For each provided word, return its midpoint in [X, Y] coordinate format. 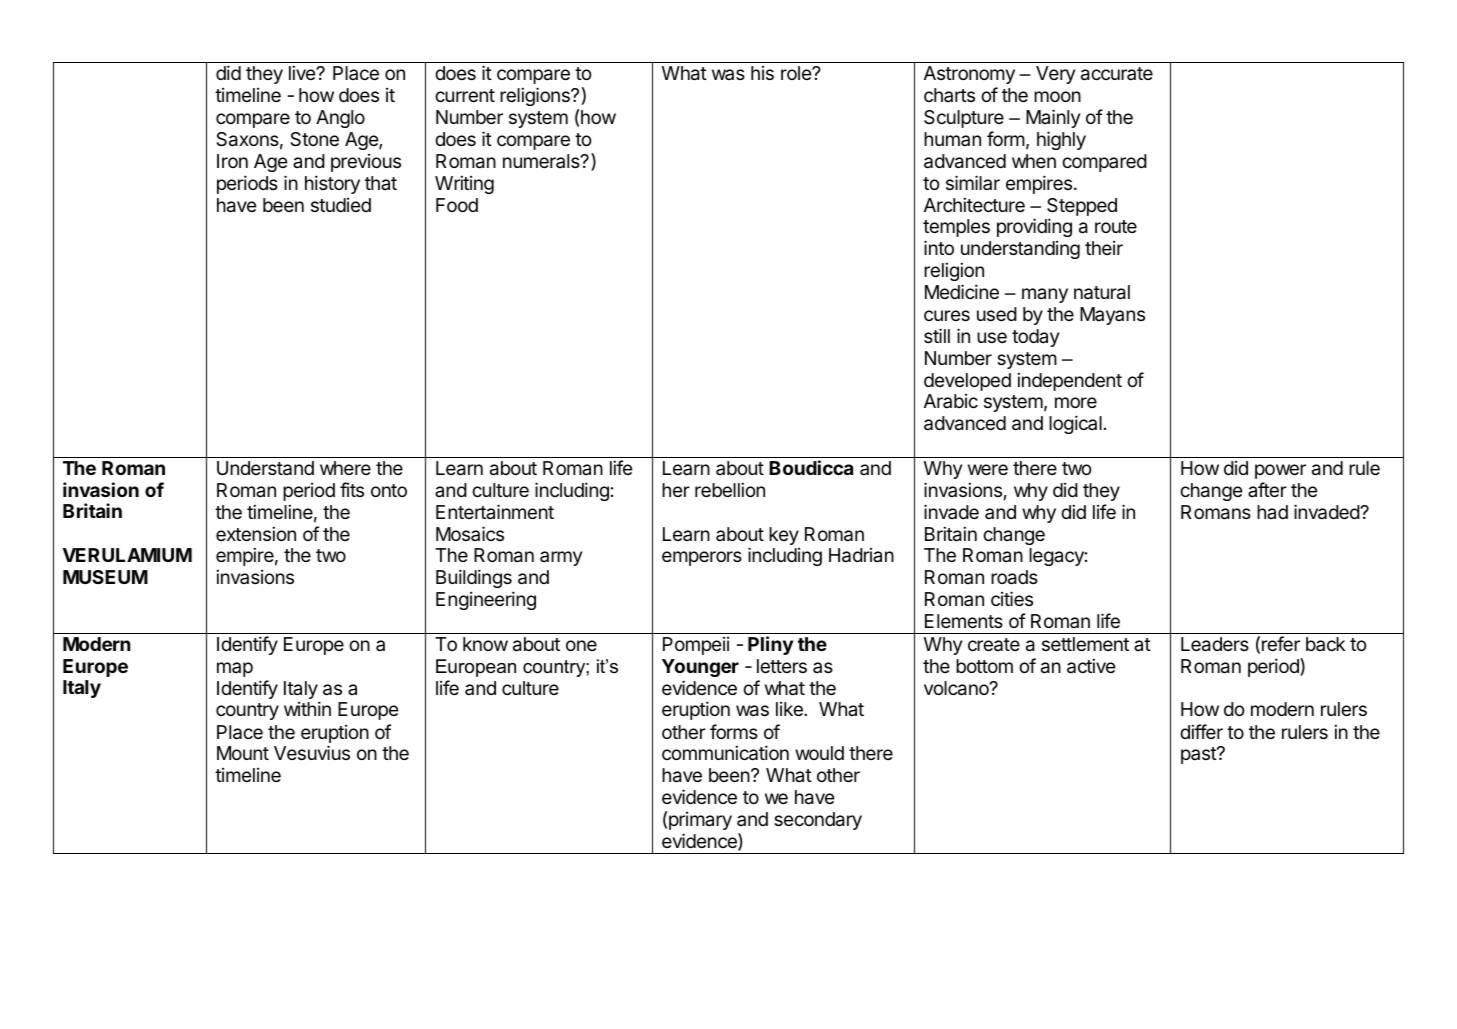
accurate [1117, 74]
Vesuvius [312, 752]
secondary [818, 821]
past [1199, 755]
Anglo [340, 119]
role [797, 73]
